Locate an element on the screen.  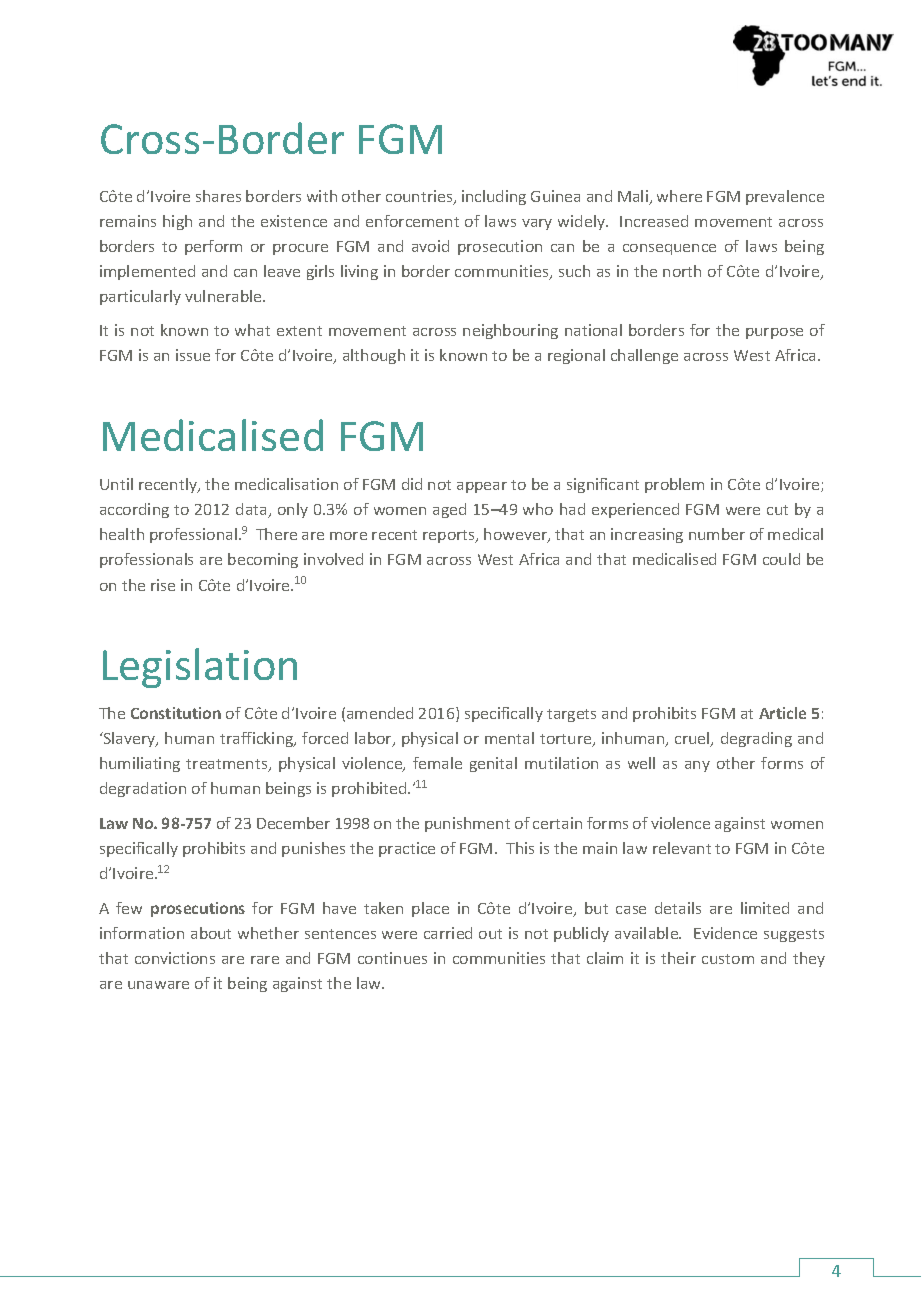
rise is located at coordinates (163, 585).
